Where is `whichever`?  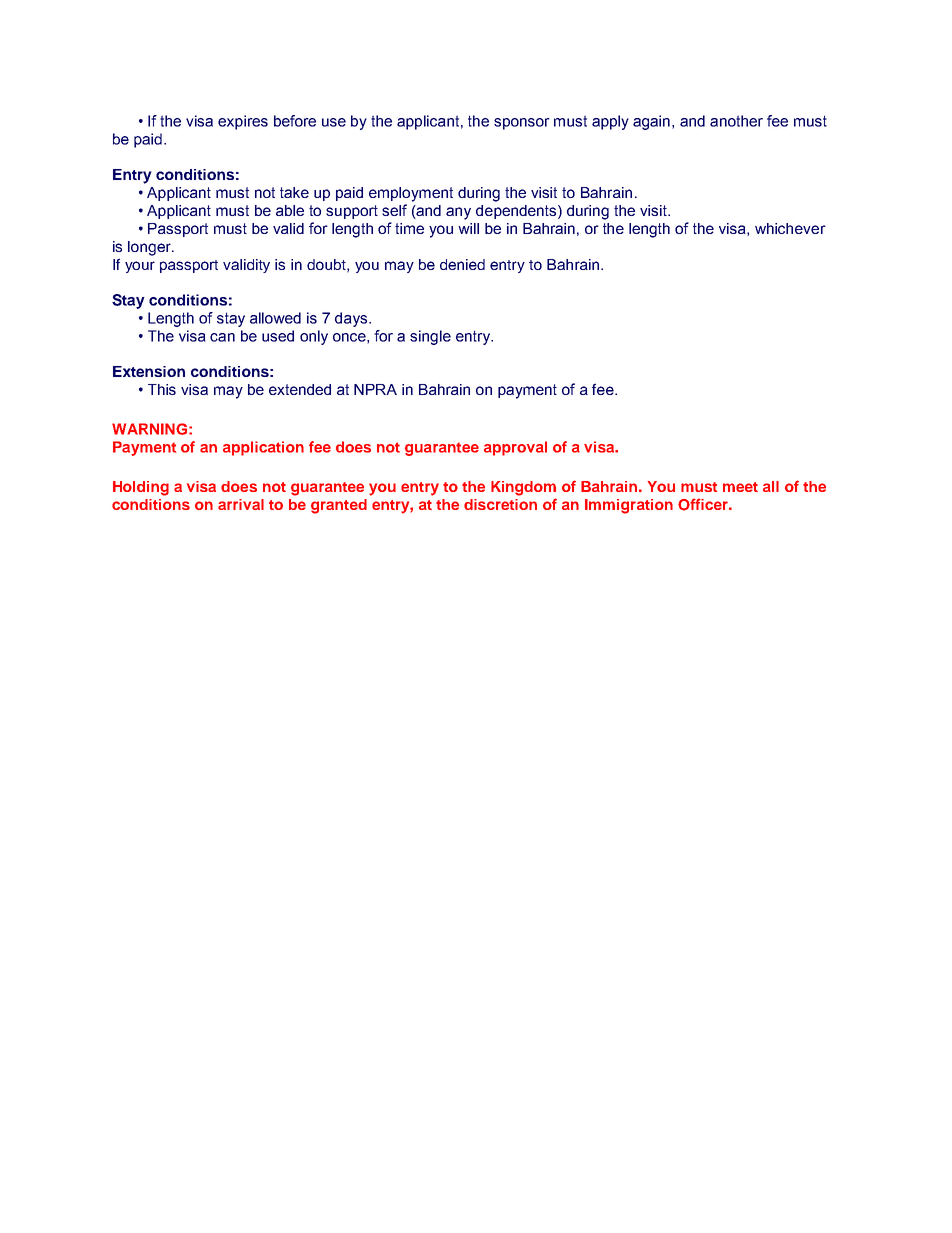
whichever is located at coordinates (790, 228).
